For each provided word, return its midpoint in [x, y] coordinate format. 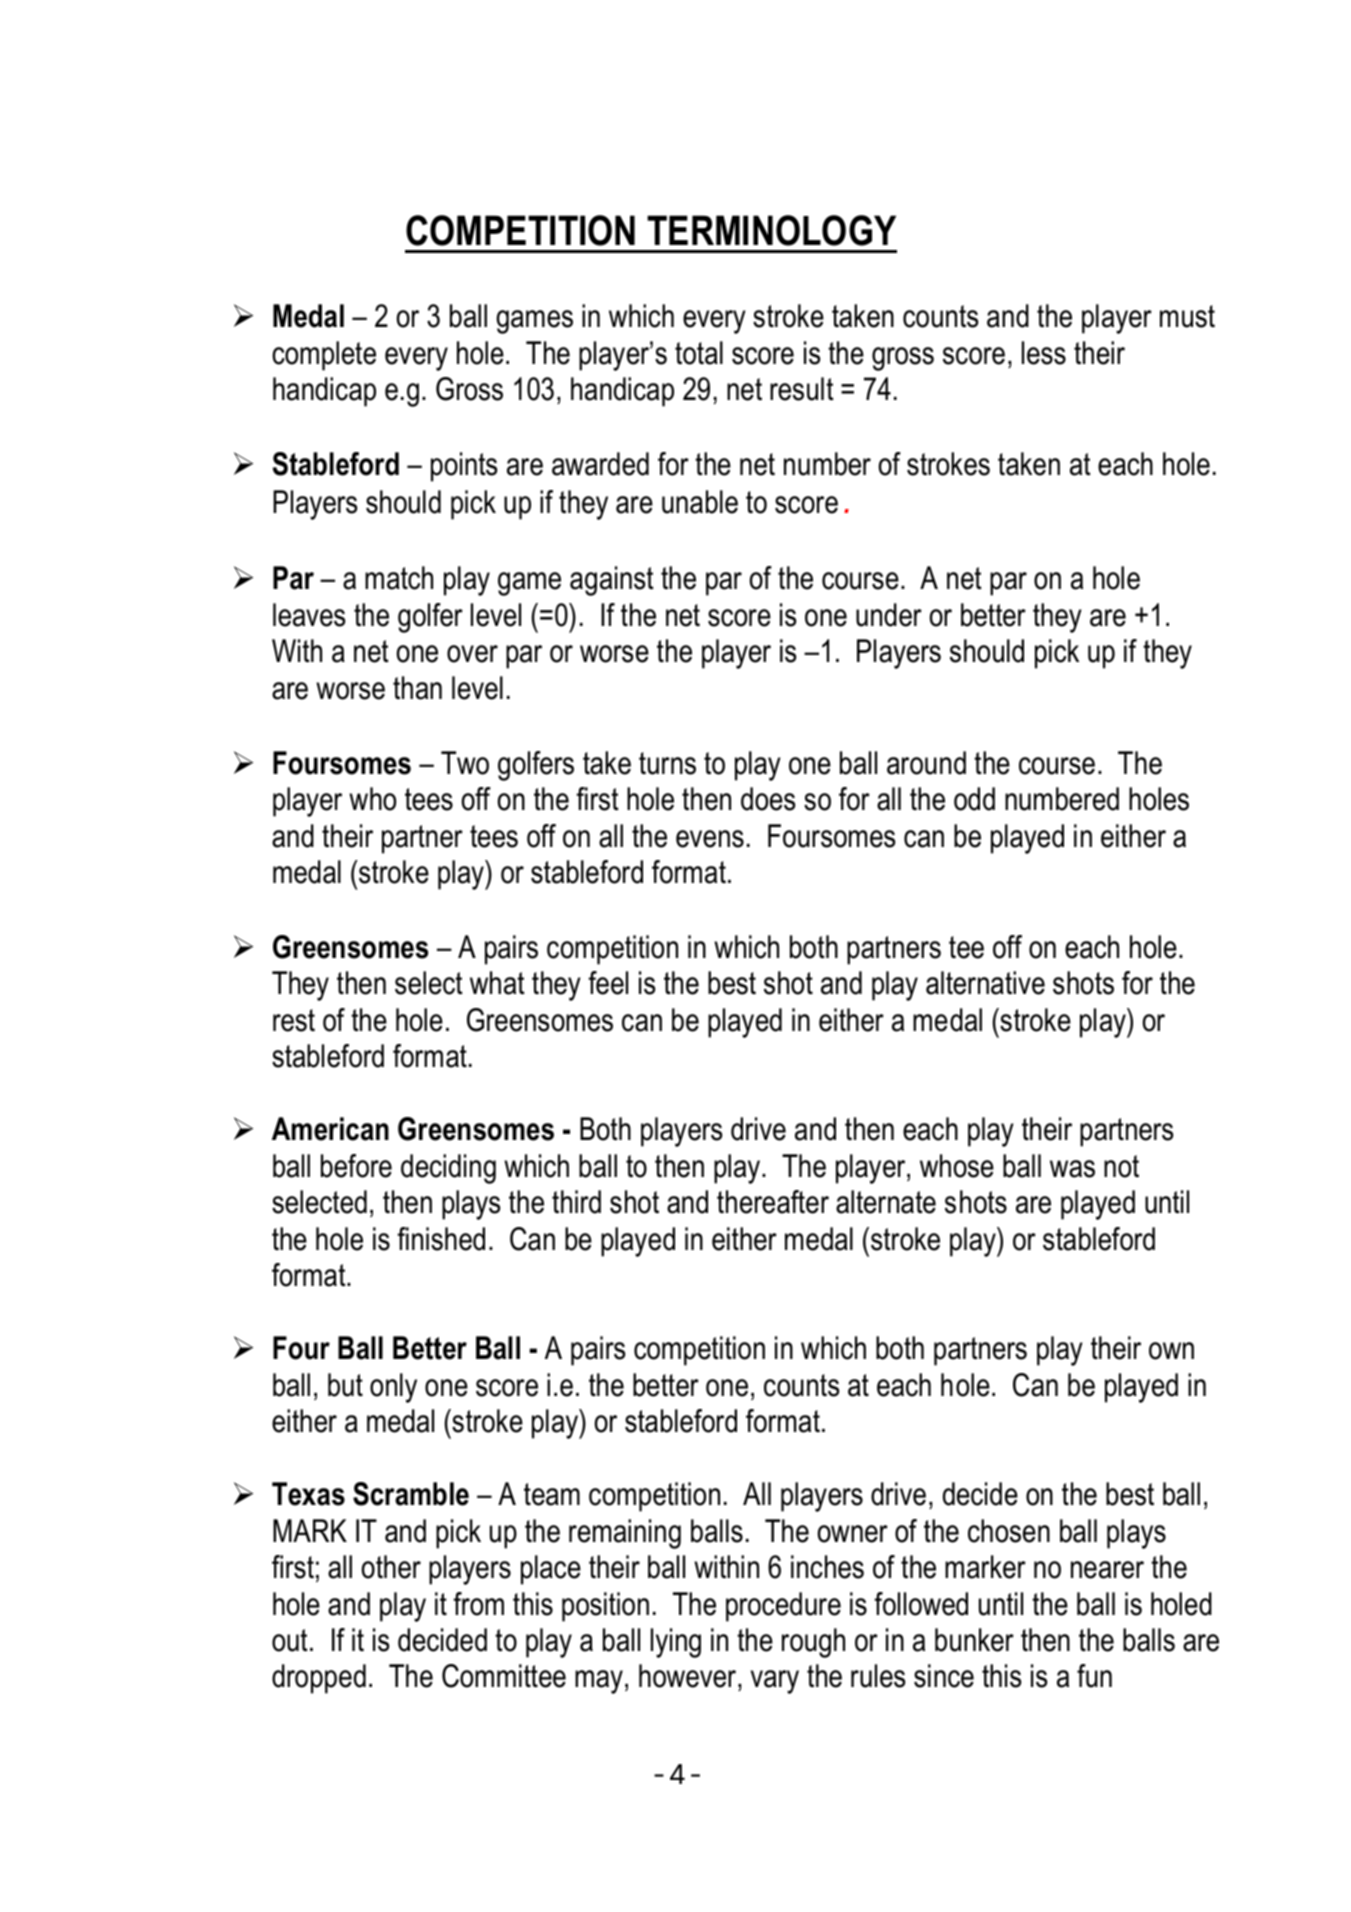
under [889, 615]
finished [441, 1239]
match [399, 578]
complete [324, 356]
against [612, 581]
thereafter [773, 1202]
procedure [783, 1607]
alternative [985, 983]
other [391, 1567]
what [497, 983]
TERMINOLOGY [771, 230]
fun [1094, 1676]
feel [608, 983]
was [1072, 1169]
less [1044, 353]
